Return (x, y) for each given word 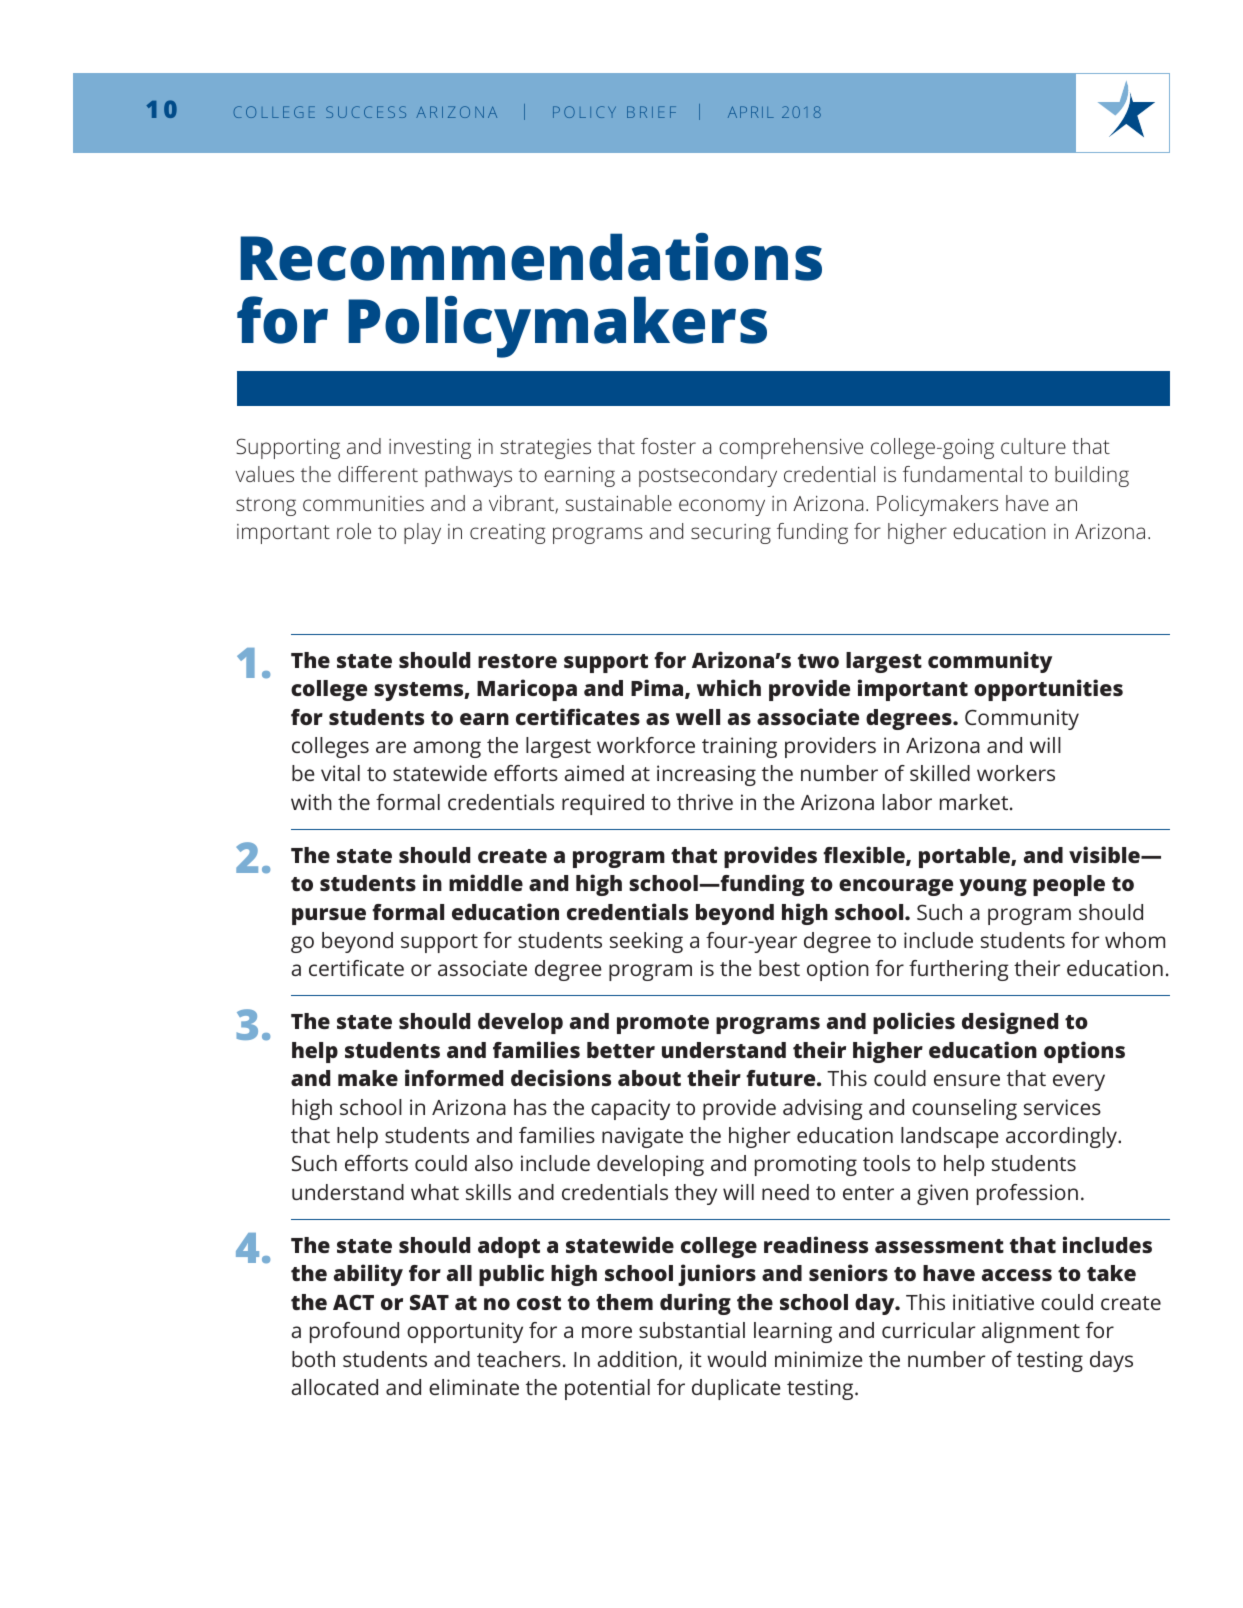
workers (1016, 773)
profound (354, 1332)
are (391, 747)
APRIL (751, 112)
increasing (706, 775)
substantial (692, 1330)
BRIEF (651, 112)
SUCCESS (366, 112)
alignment (1031, 1332)
